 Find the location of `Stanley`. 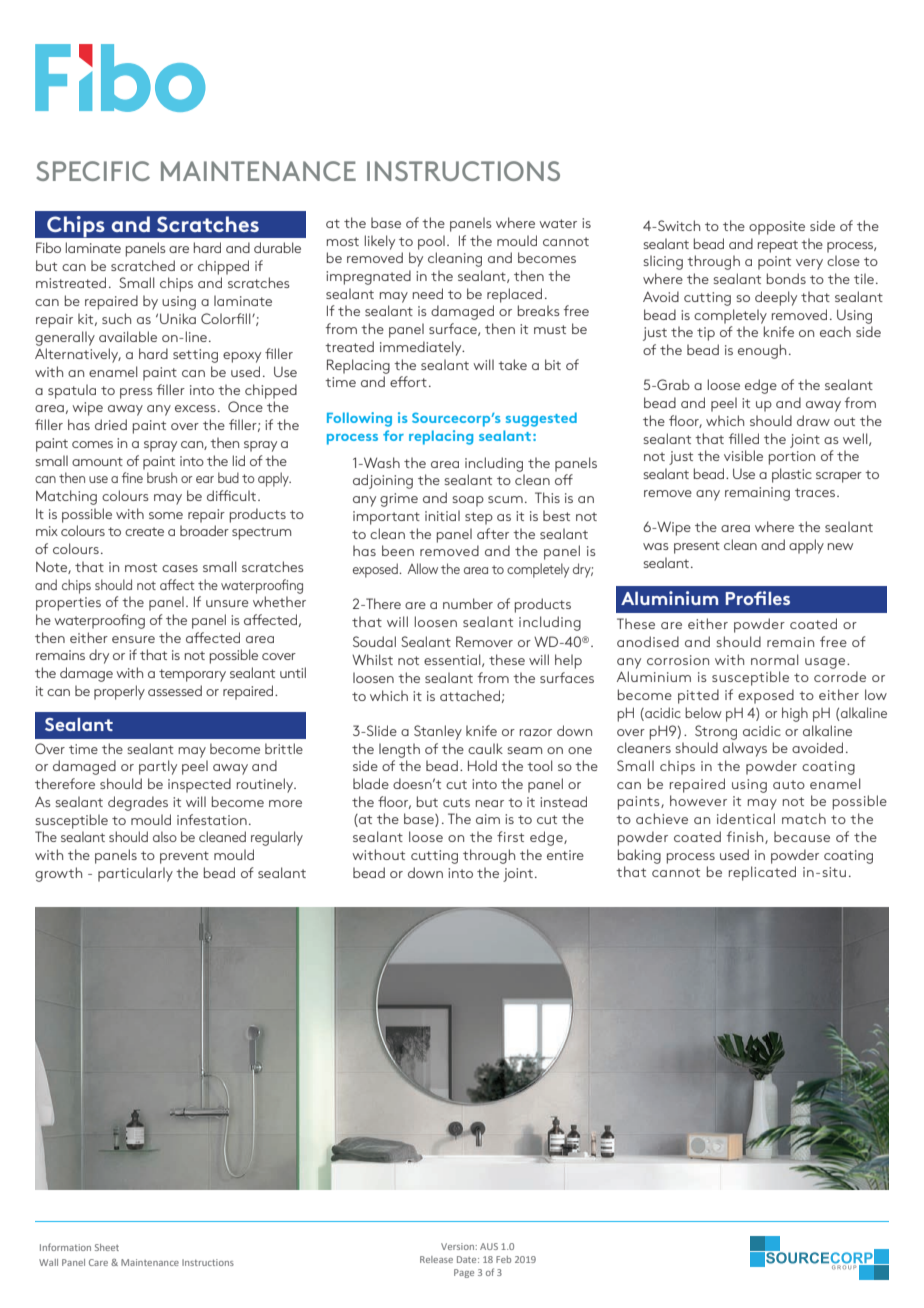

Stanley is located at coordinates (438, 732).
